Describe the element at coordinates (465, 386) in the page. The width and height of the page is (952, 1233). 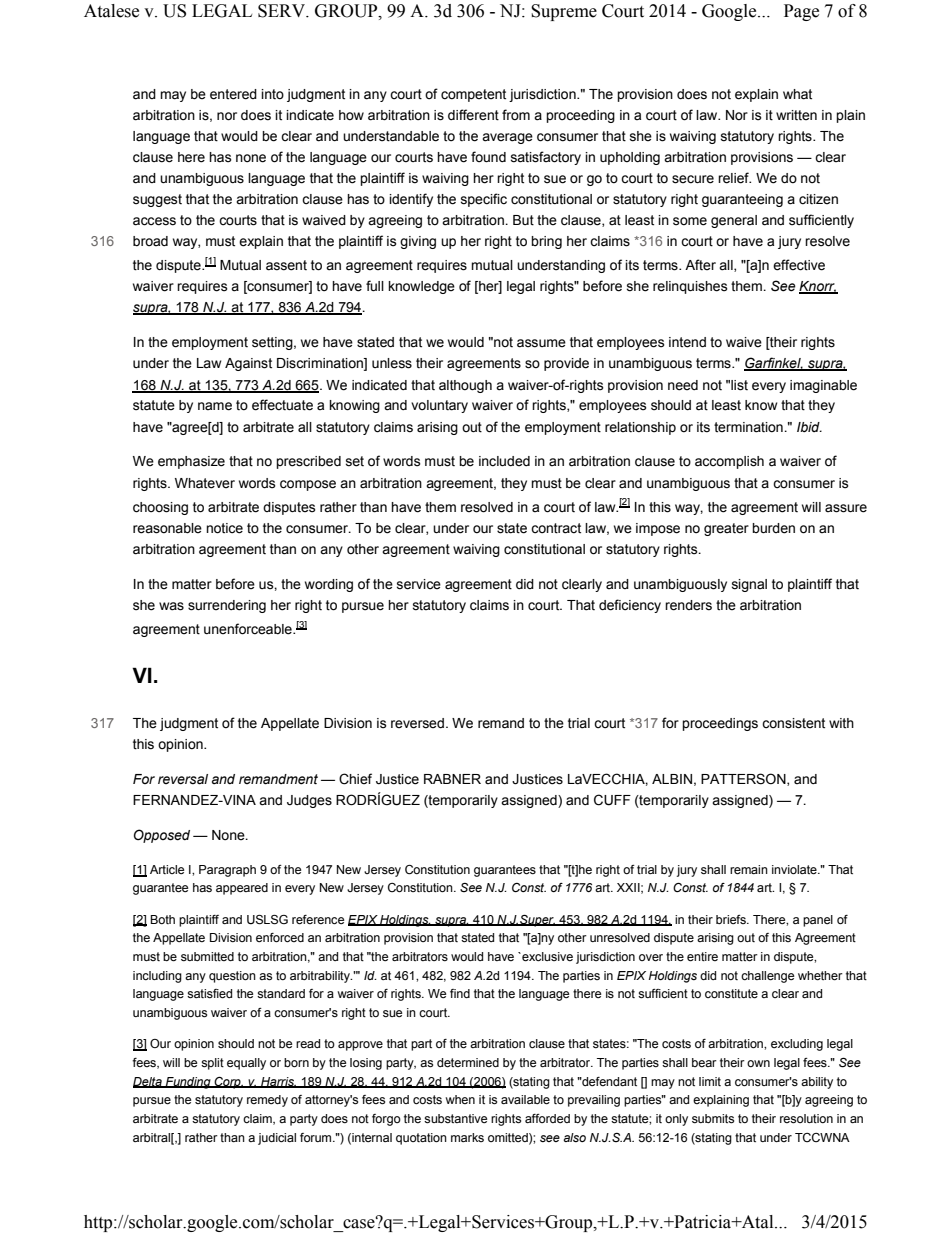
I see `although` at that location.
